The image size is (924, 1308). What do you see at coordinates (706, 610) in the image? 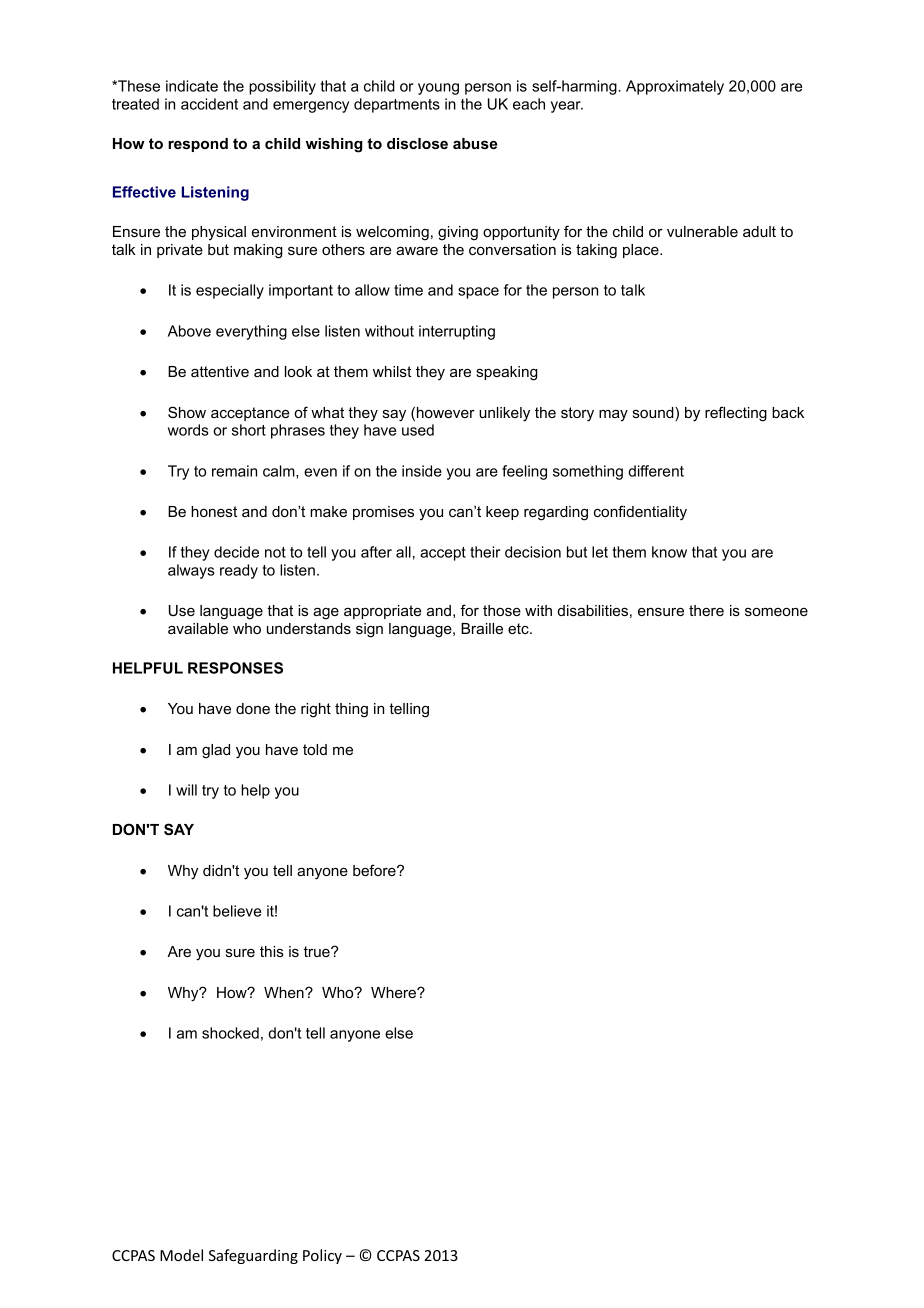
I see `there` at bounding box center [706, 610].
